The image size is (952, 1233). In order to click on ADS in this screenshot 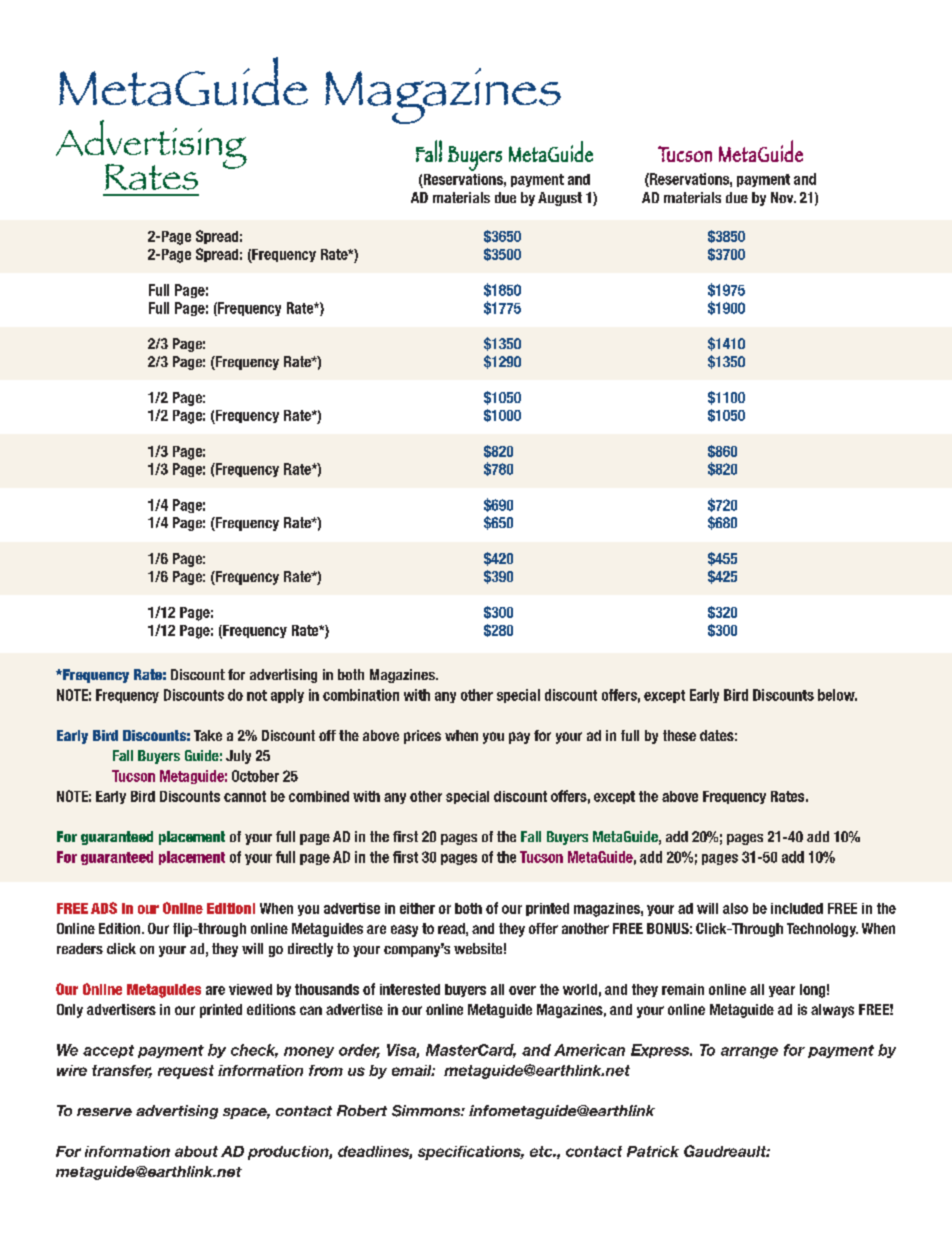, I will do `click(104, 908)`.
